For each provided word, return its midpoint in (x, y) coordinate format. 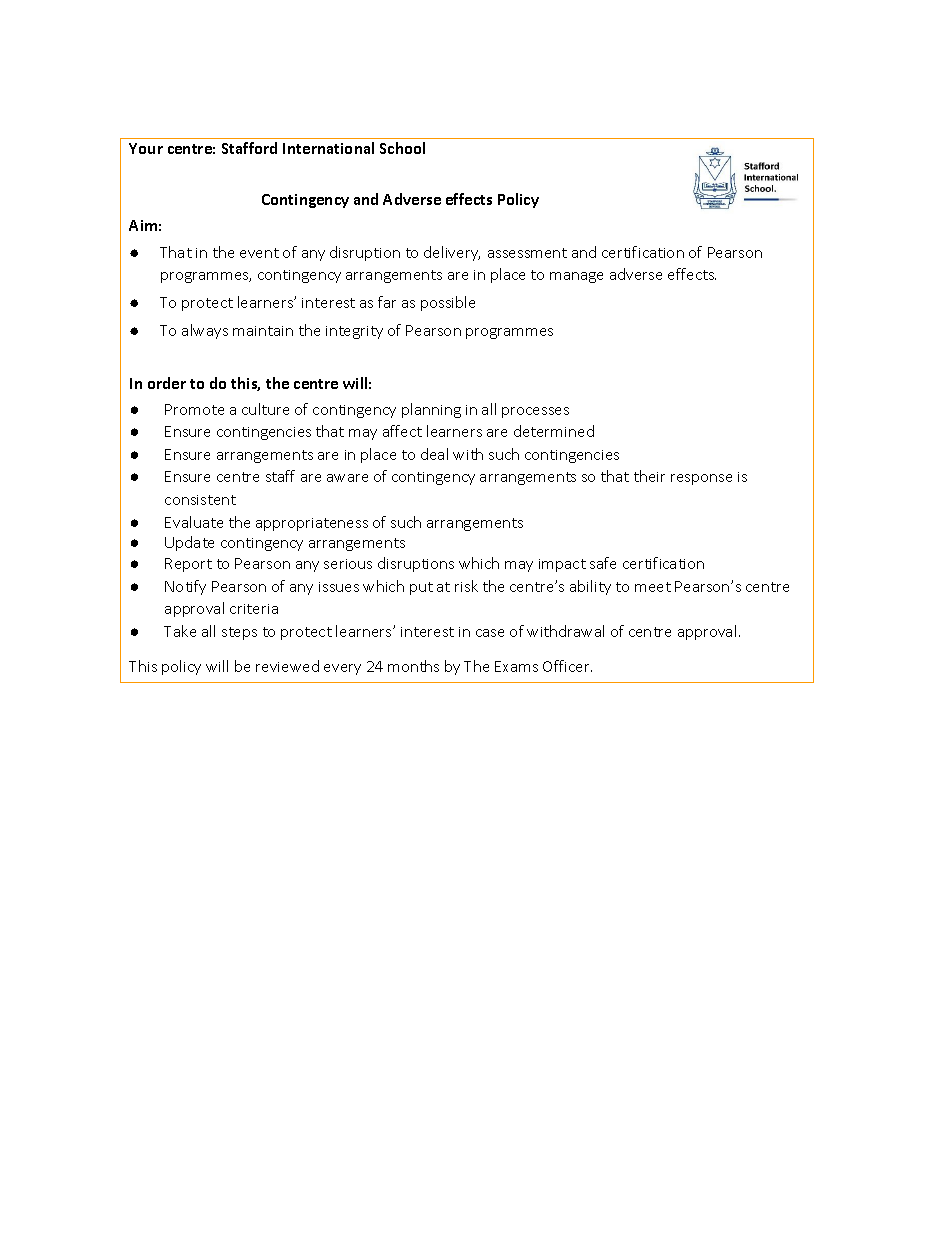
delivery (452, 253)
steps (239, 633)
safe (603, 563)
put (421, 588)
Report (188, 565)
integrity (354, 332)
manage (576, 277)
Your (146, 148)
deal (434, 454)
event (259, 253)
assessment (527, 253)
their (649, 476)
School (402, 148)
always (205, 331)
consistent (200, 500)
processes (535, 412)
